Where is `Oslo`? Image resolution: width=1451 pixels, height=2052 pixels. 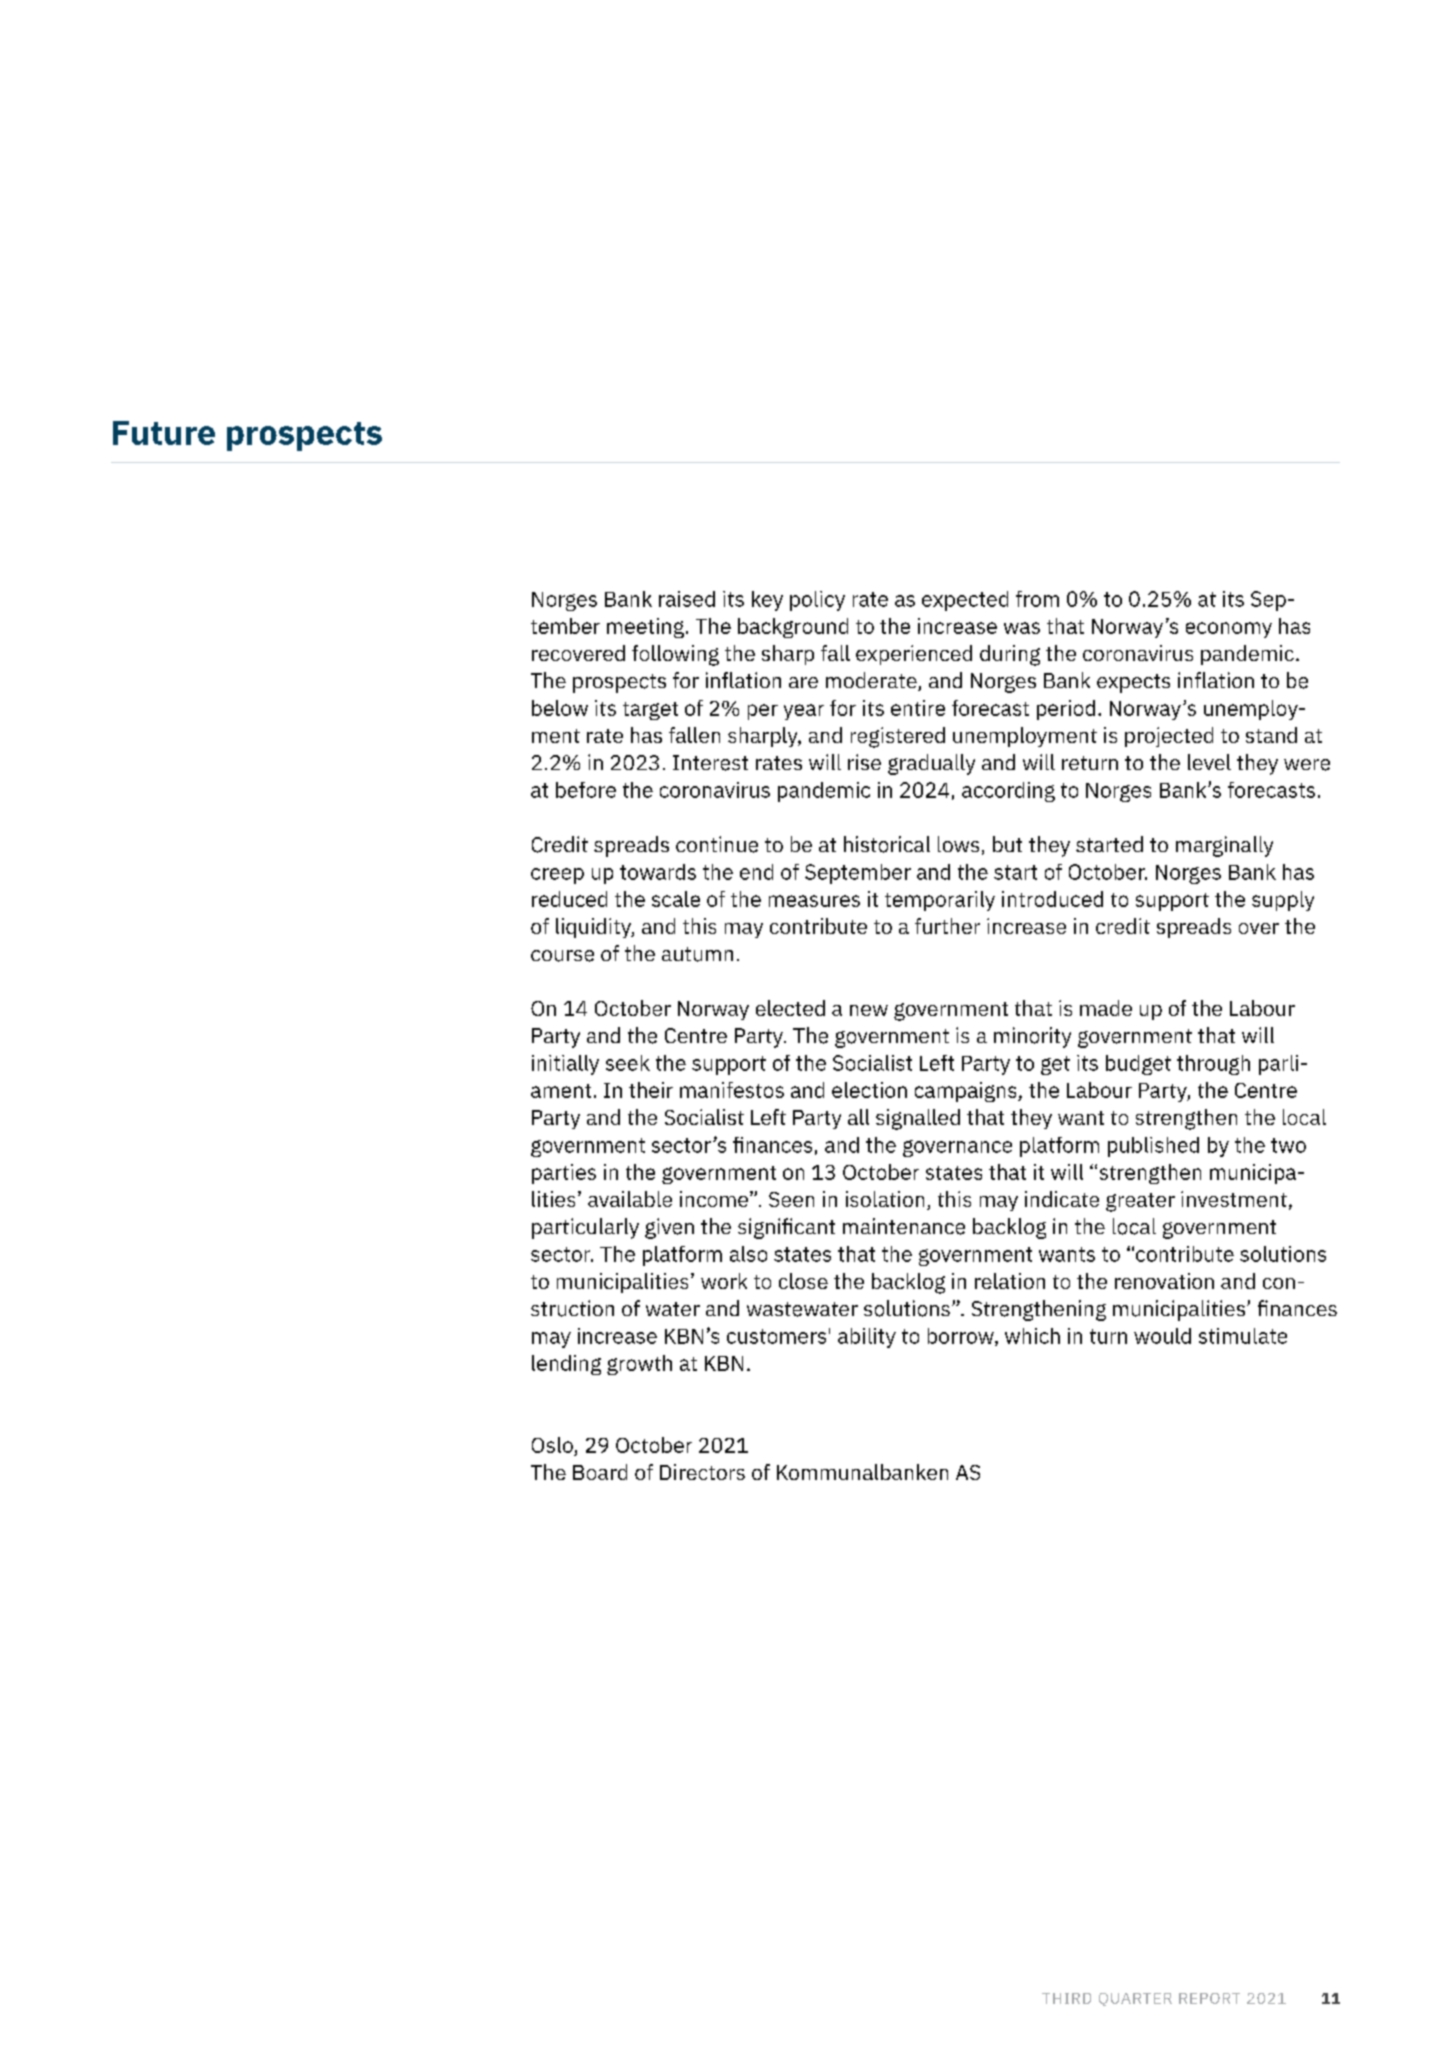
Oslo is located at coordinates (552, 1445).
